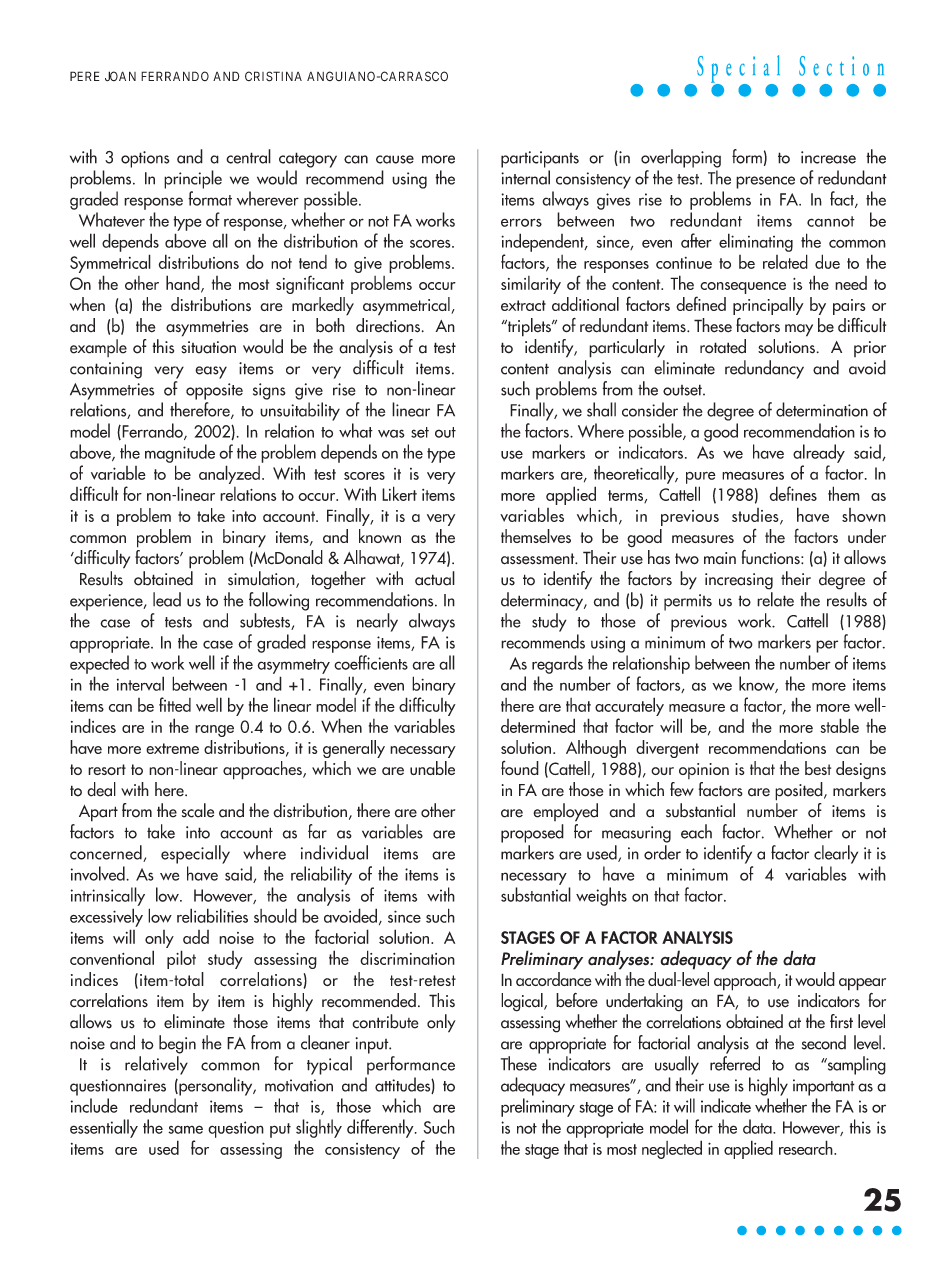  What do you see at coordinates (120, 76) in the screenshot?
I see `JOAN` at bounding box center [120, 76].
